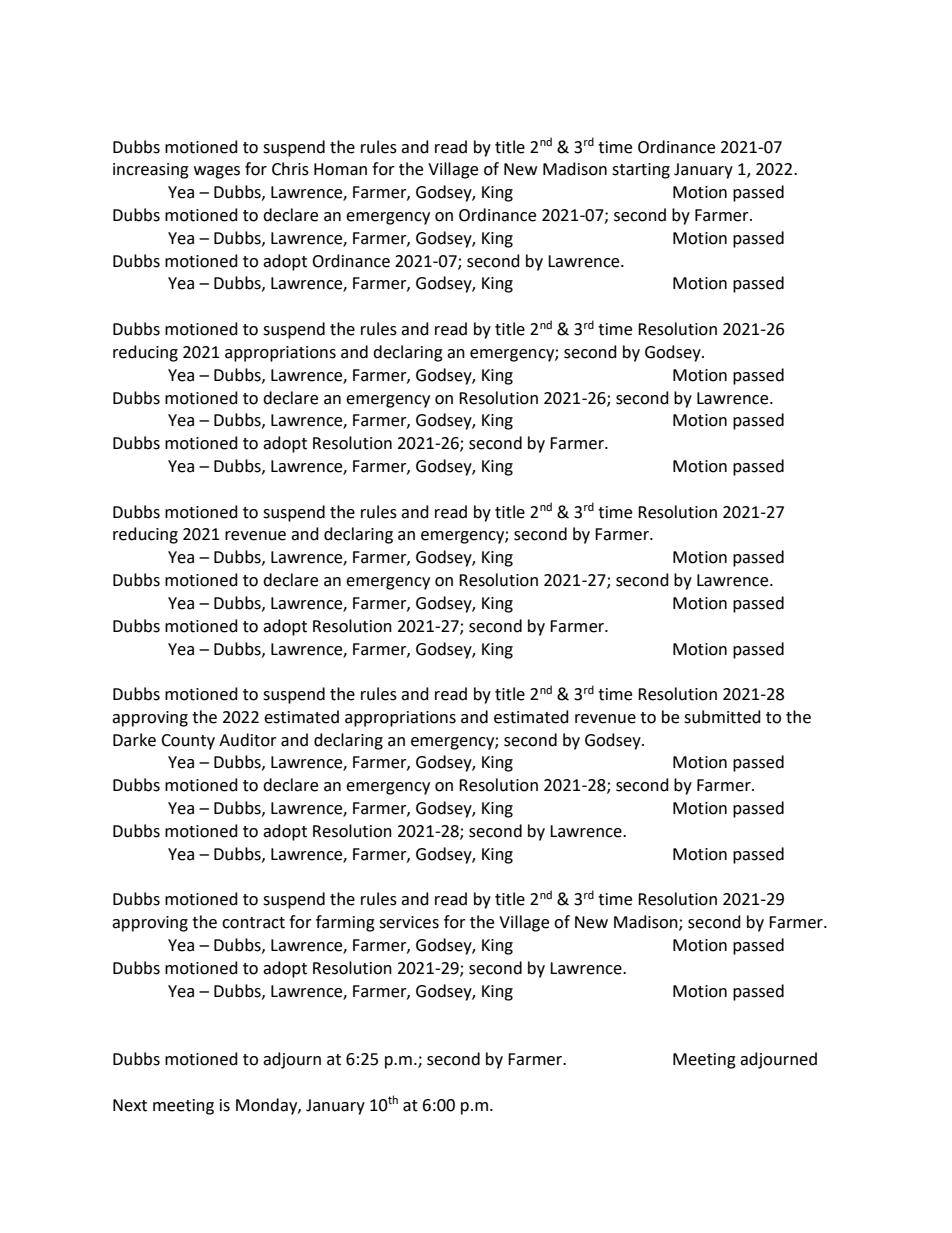 Image resolution: width=952 pixels, height=1233 pixels. What do you see at coordinates (409, 922) in the screenshot?
I see `services` at bounding box center [409, 922].
